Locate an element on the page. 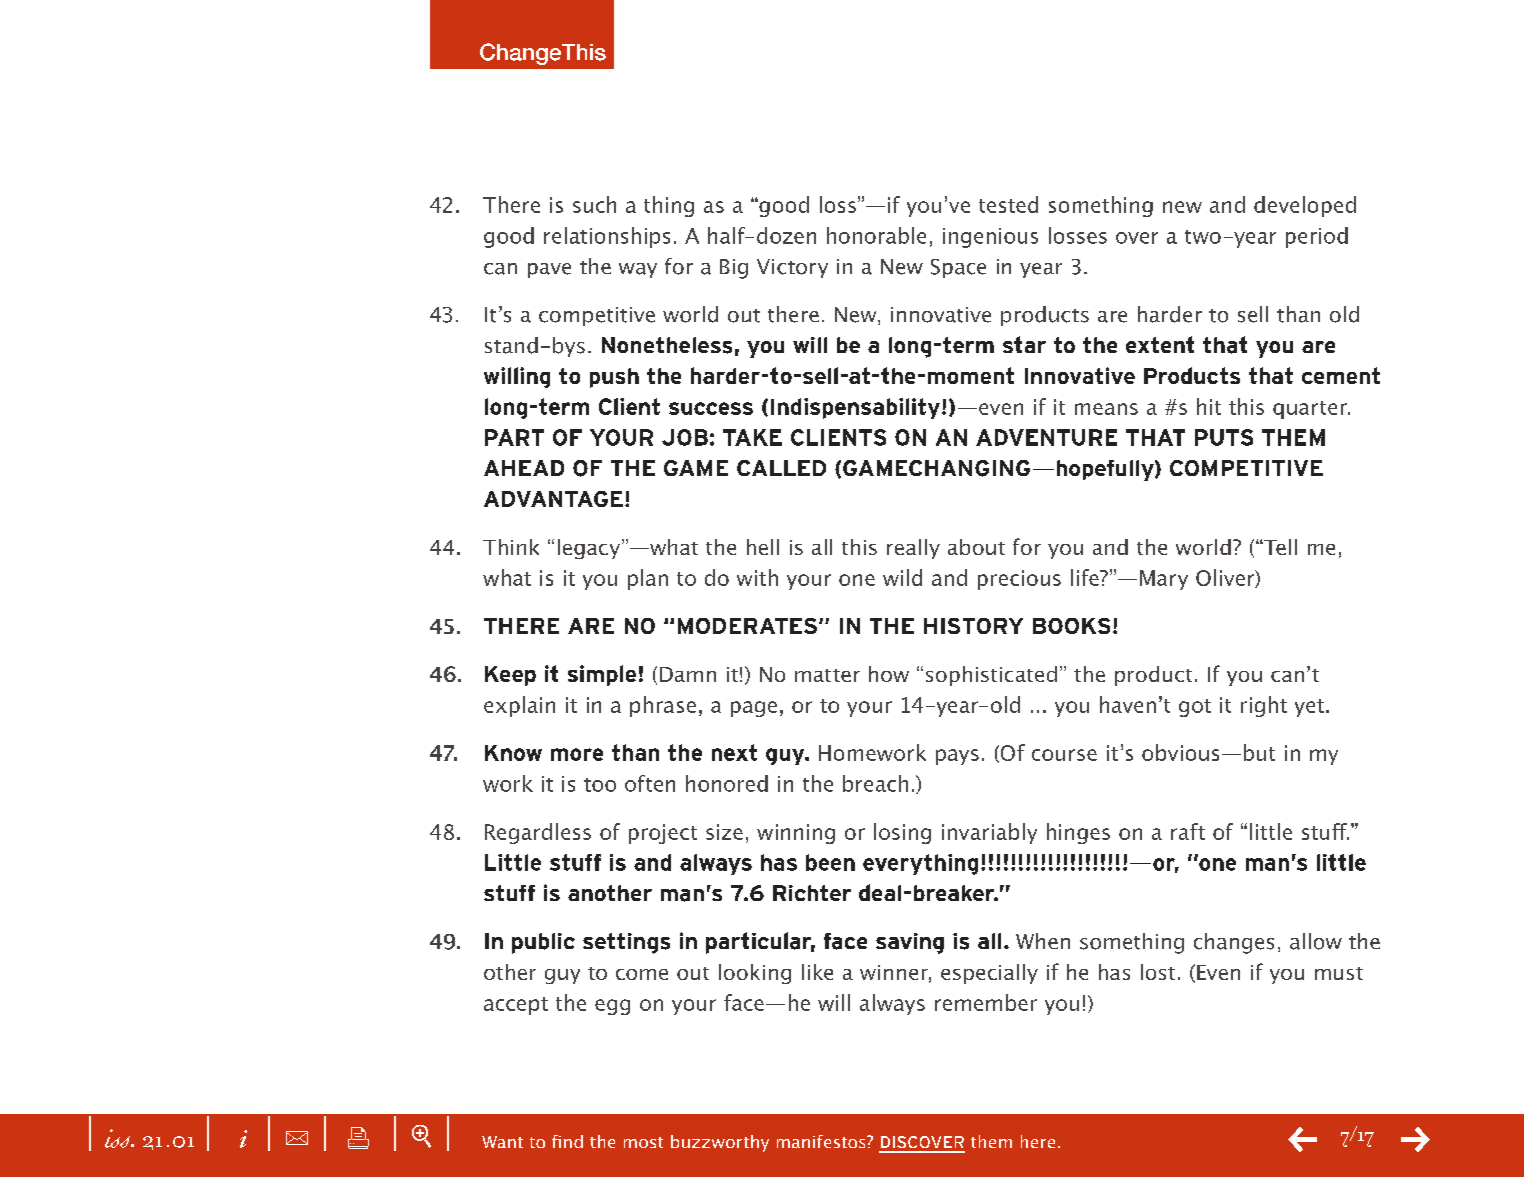 This image has height=1177, width=1524. iss is located at coordinates (118, 1138).
